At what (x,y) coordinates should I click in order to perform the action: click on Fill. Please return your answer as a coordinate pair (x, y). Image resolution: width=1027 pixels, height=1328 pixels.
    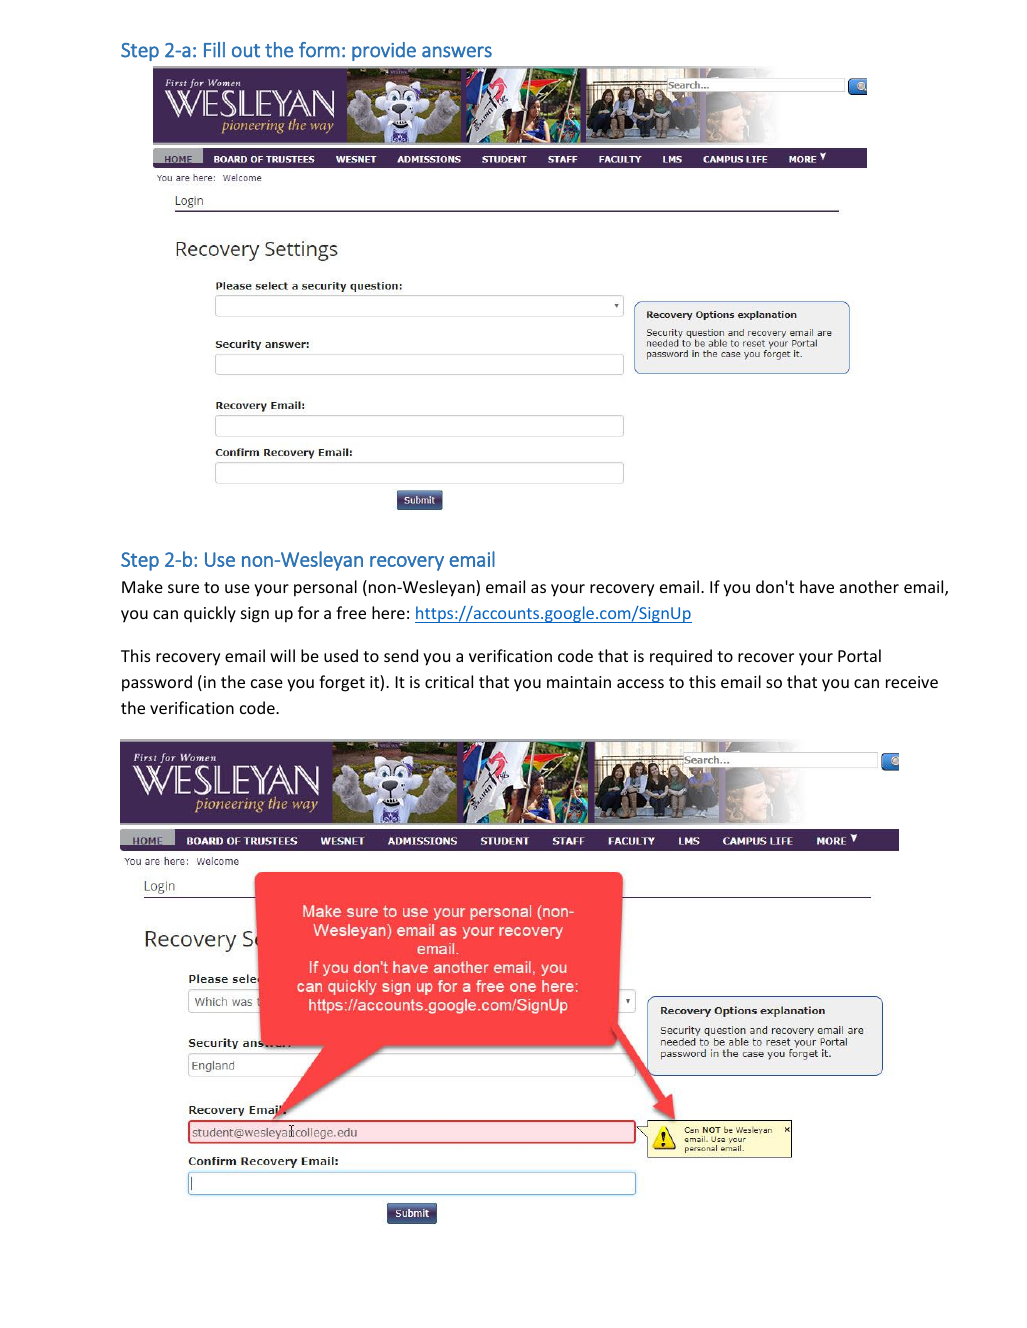
    Looking at the image, I should click on (214, 50).
